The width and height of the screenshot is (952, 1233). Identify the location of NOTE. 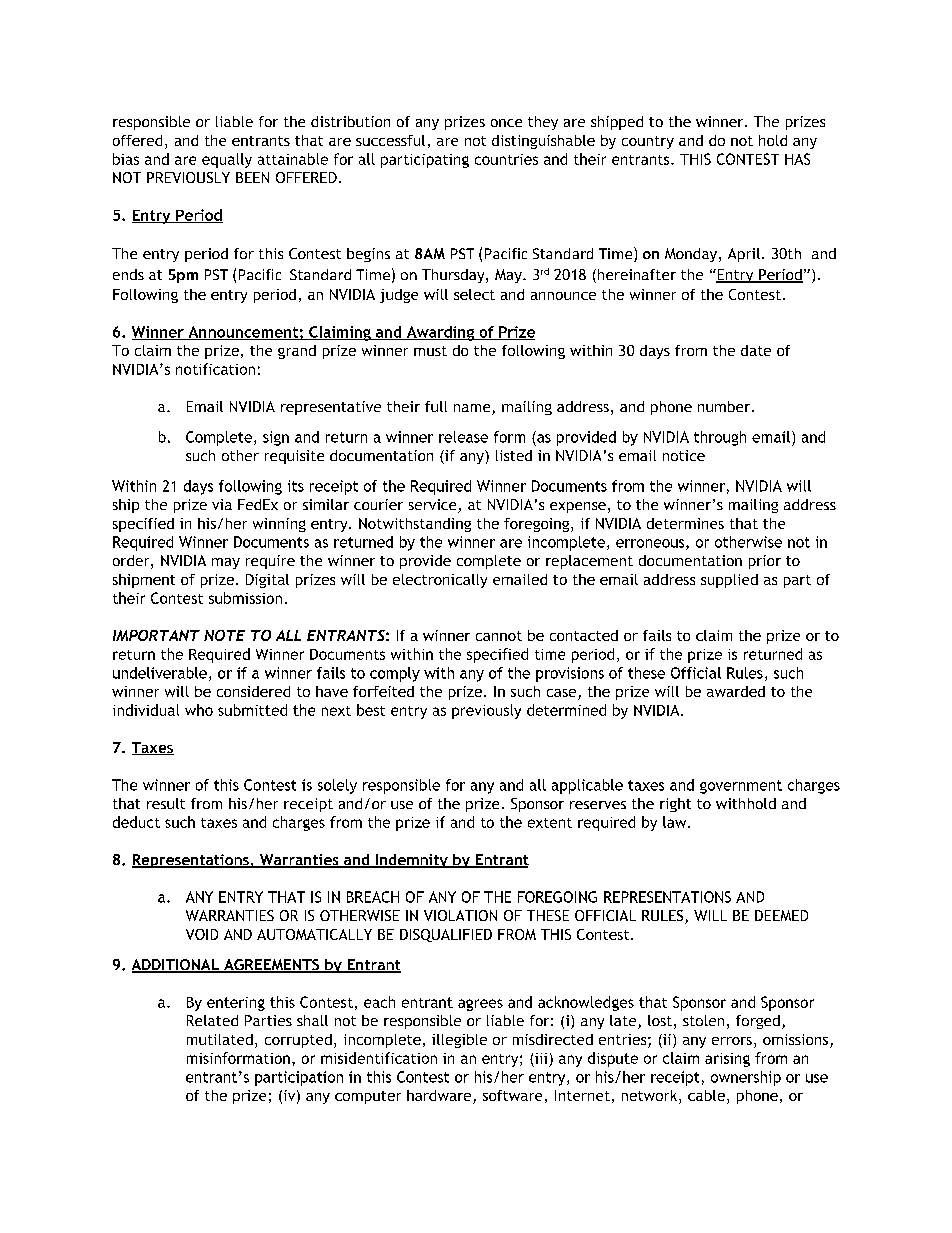
(224, 635).
